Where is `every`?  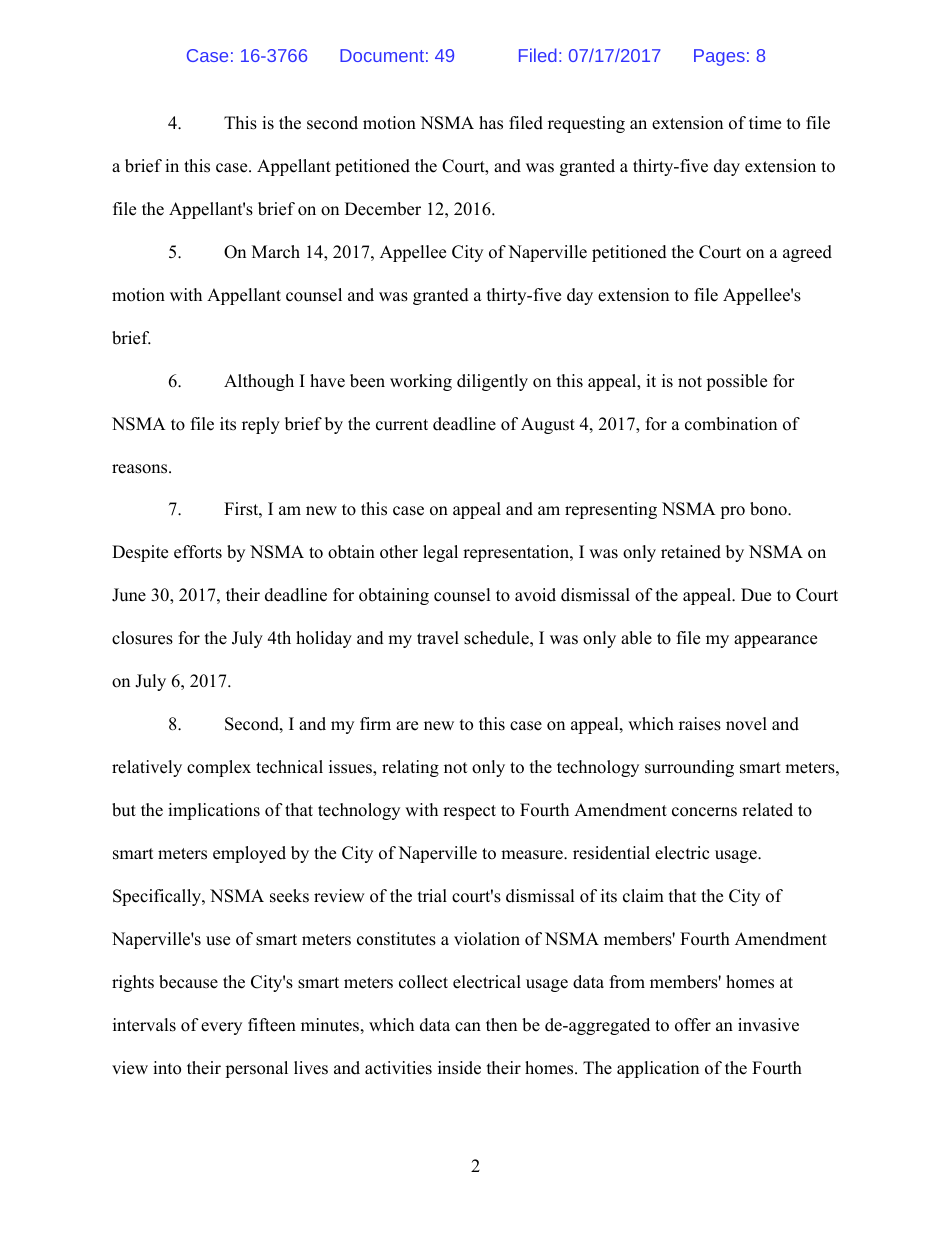
every is located at coordinates (221, 1028).
